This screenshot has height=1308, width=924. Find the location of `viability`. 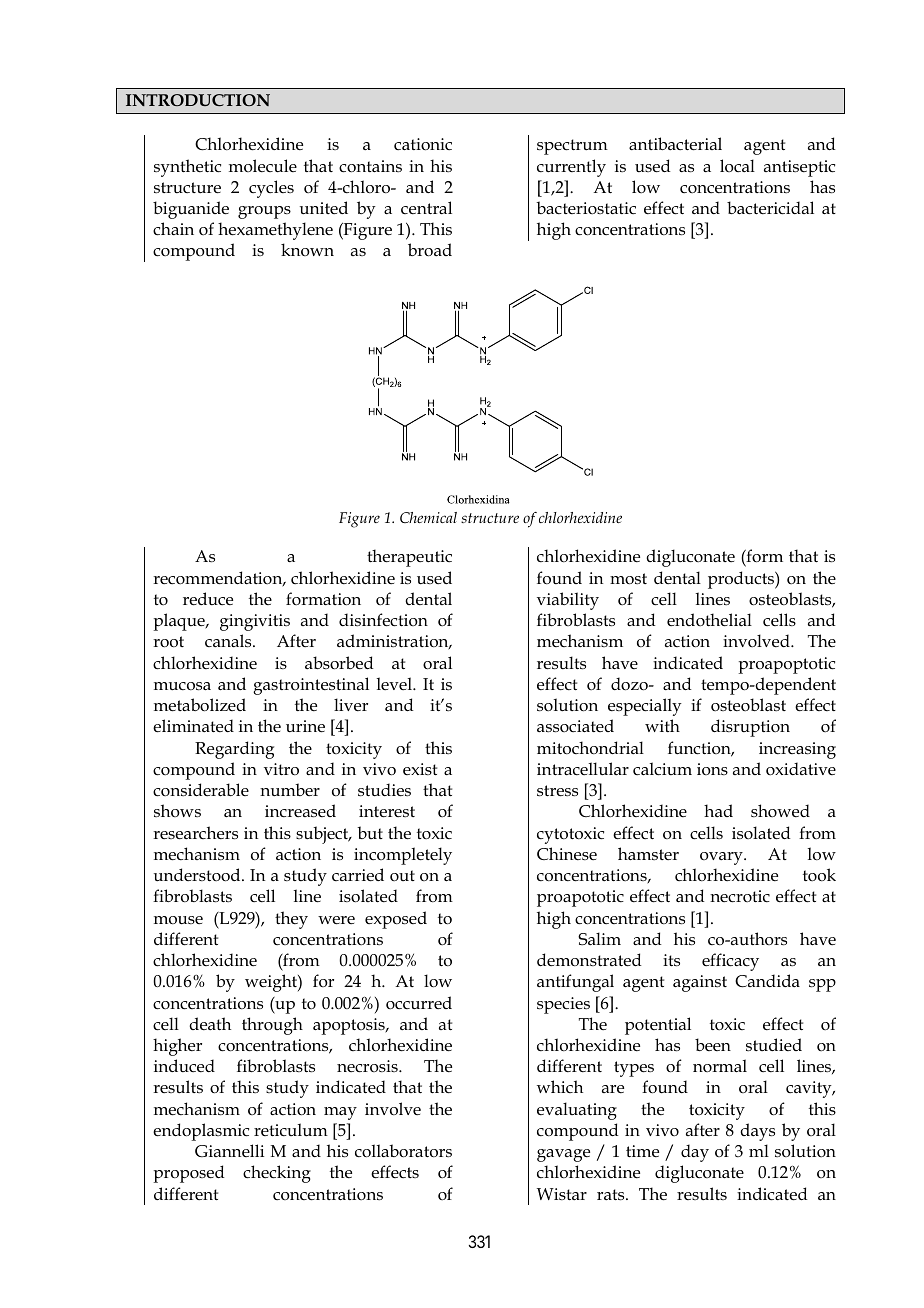

viability is located at coordinates (568, 601).
